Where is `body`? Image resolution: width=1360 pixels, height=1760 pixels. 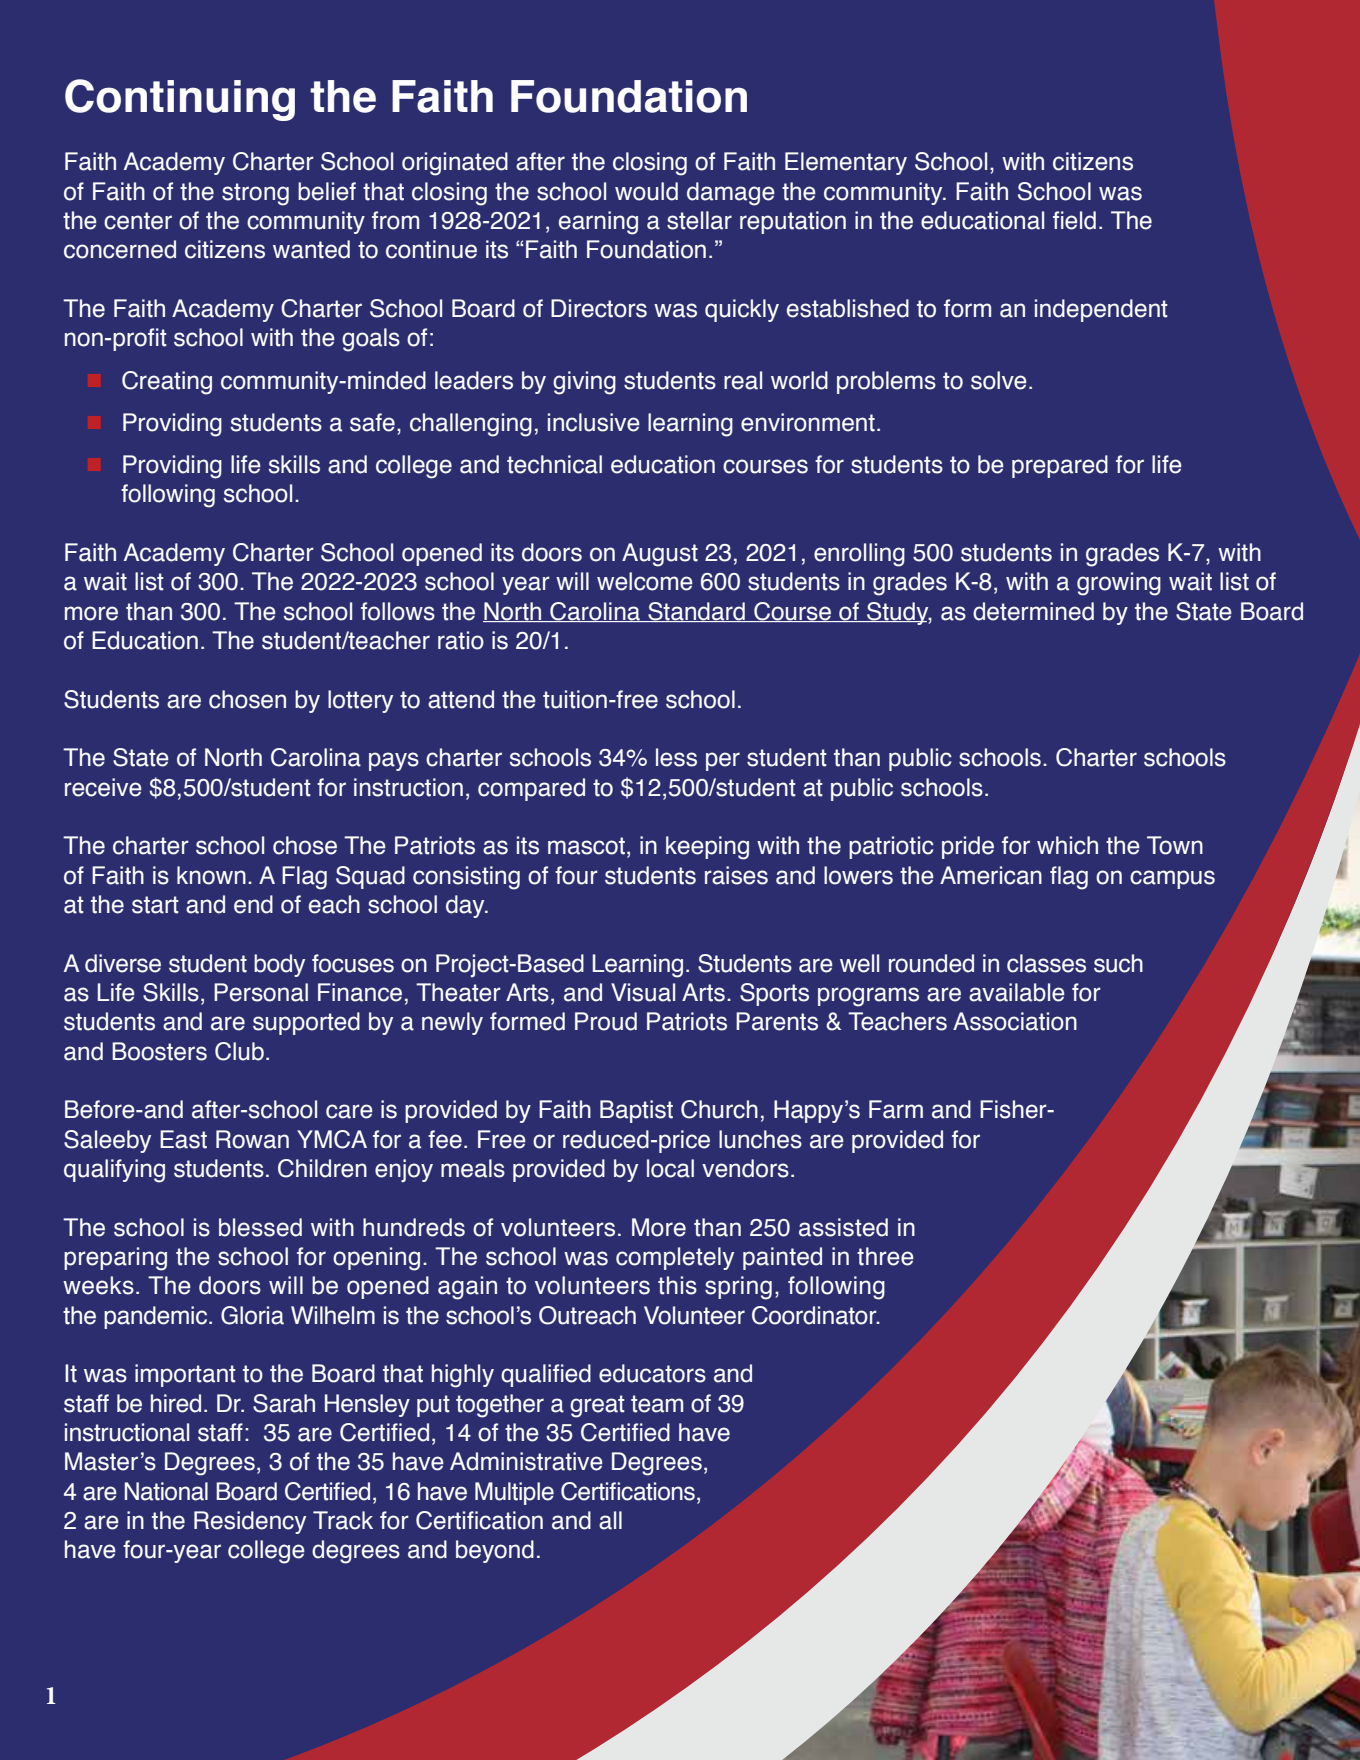
body is located at coordinates (279, 965).
